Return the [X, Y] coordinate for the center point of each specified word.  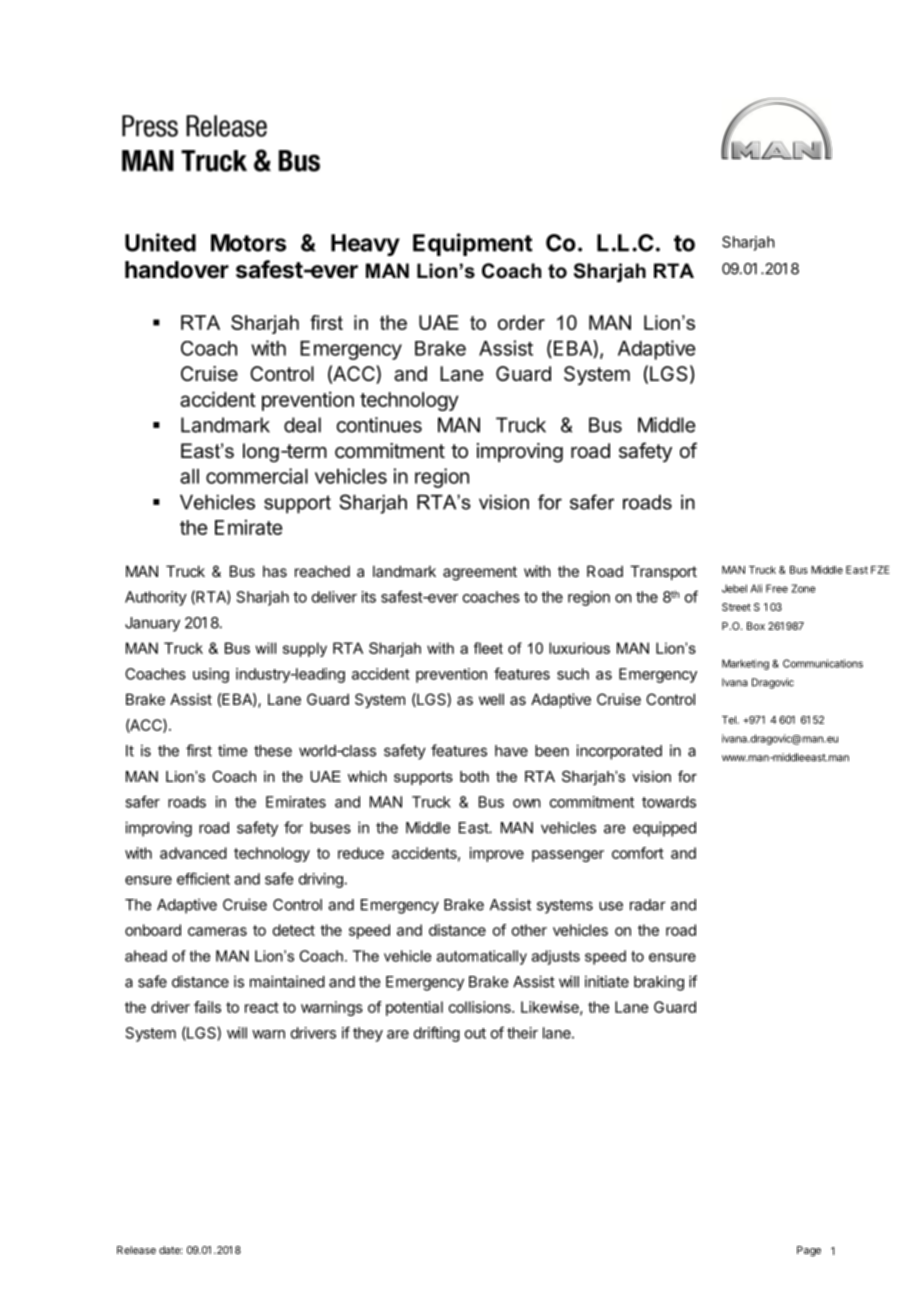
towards [669, 802]
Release [136, 1250]
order [521, 322]
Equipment [473, 244]
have [511, 751]
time [232, 750]
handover [177, 270]
